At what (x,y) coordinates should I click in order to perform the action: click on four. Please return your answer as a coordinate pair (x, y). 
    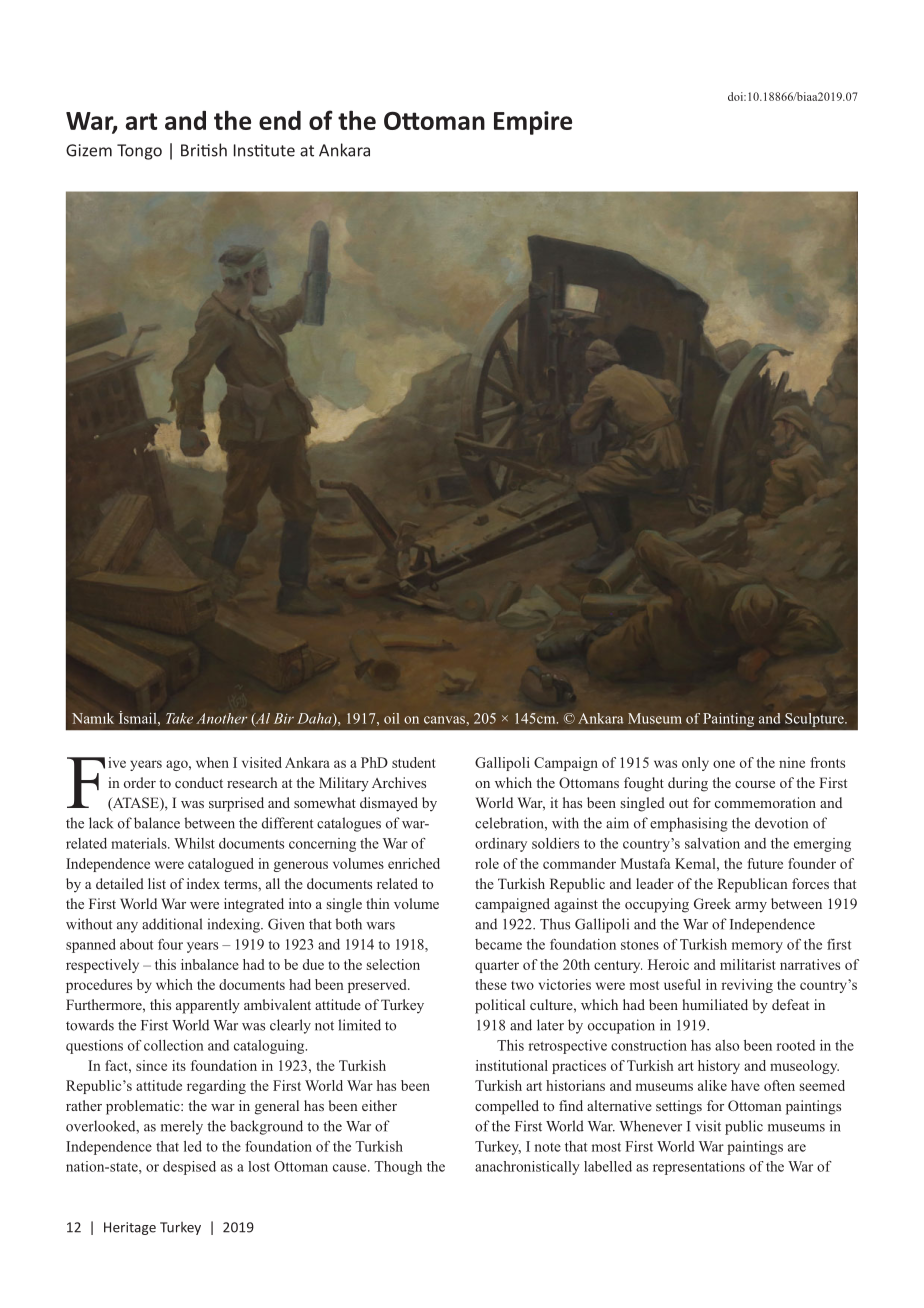
    Looking at the image, I should click on (170, 944).
